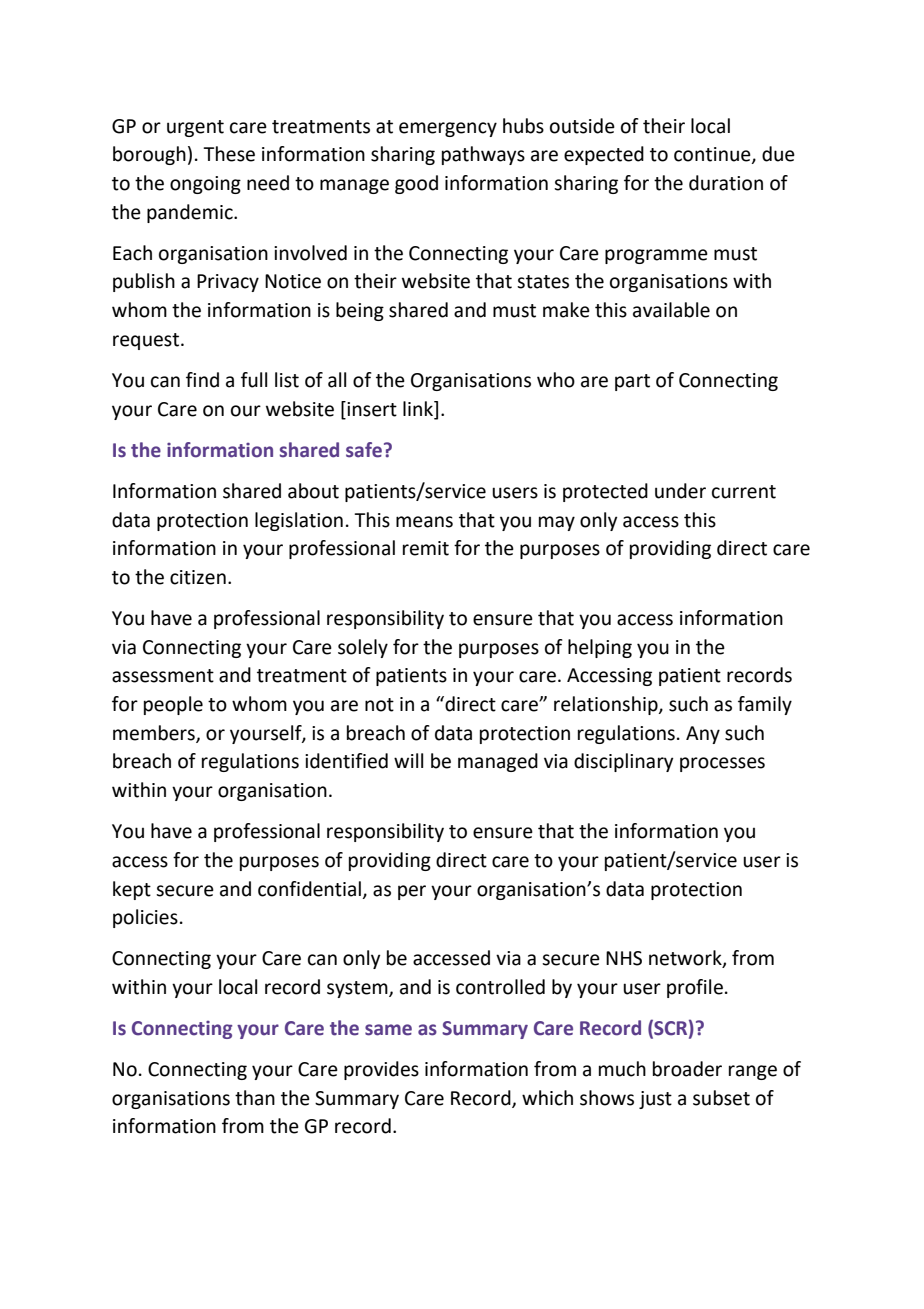 The height and width of the screenshot is (1309, 924). What do you see at coordinates (483, 155) in the screenshot?
I see `pathways` at bounding box center [483, 155].
